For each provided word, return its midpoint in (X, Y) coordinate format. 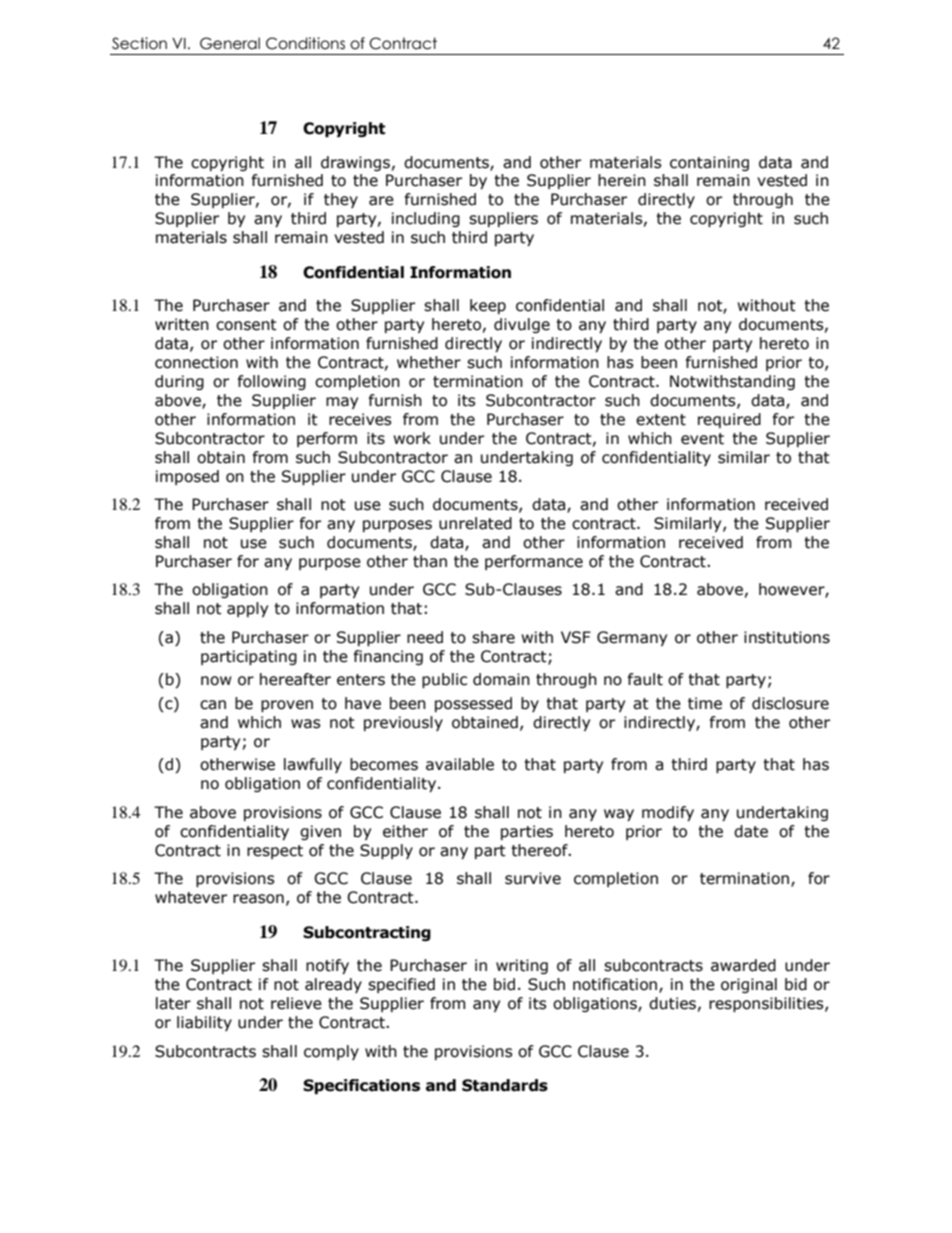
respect (275, 852)
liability (204, 1023)
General (230, 43)
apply (247, 609)
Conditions (305, 43)
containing (709, 163)
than (430, 561)
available (460, 764)
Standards (505, 1085)
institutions (787, 637)
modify (668, 813)
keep (488, 306)
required (729, 420)
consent (246, 325)
